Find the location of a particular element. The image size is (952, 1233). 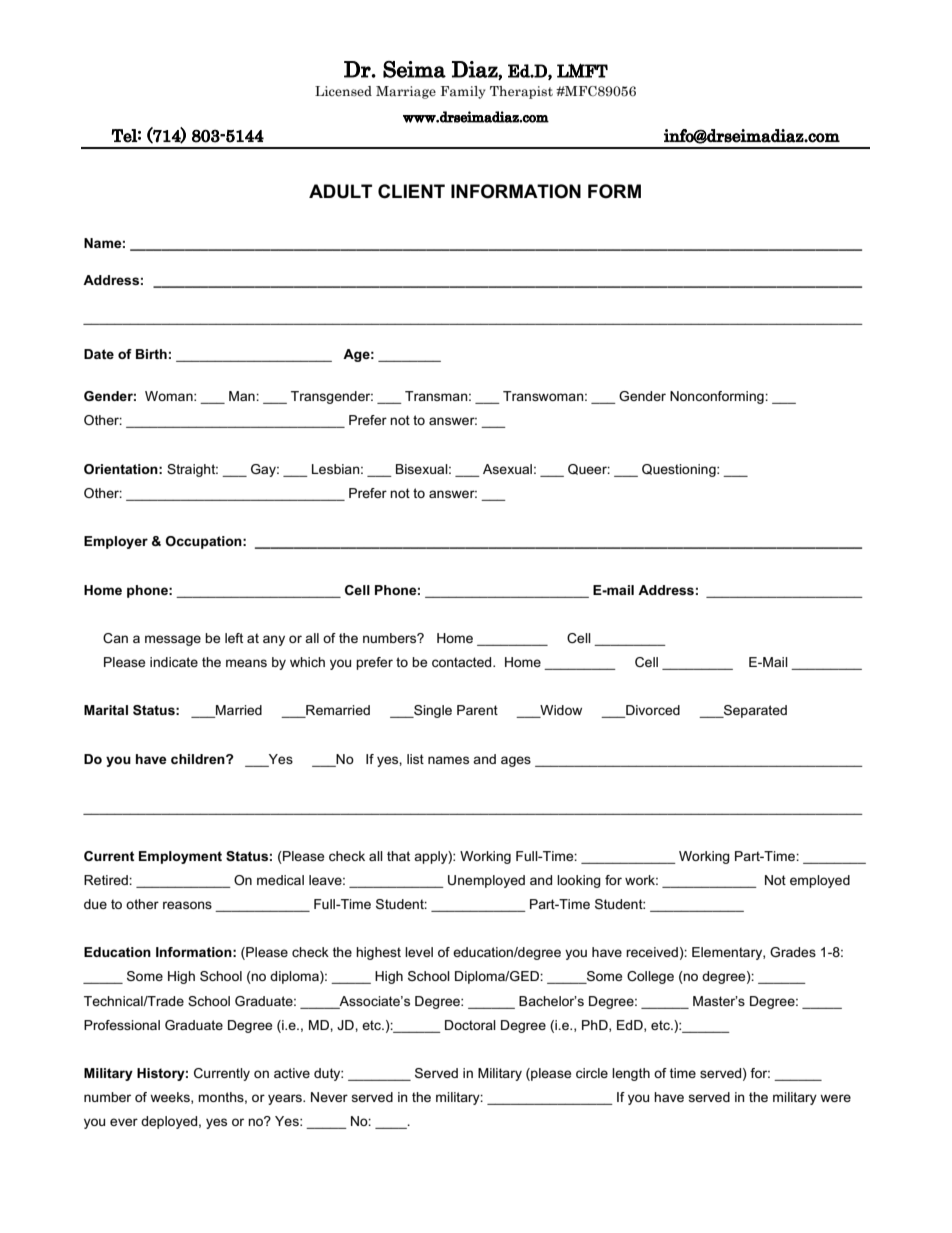

Family is located at coordinates (463, 92).
